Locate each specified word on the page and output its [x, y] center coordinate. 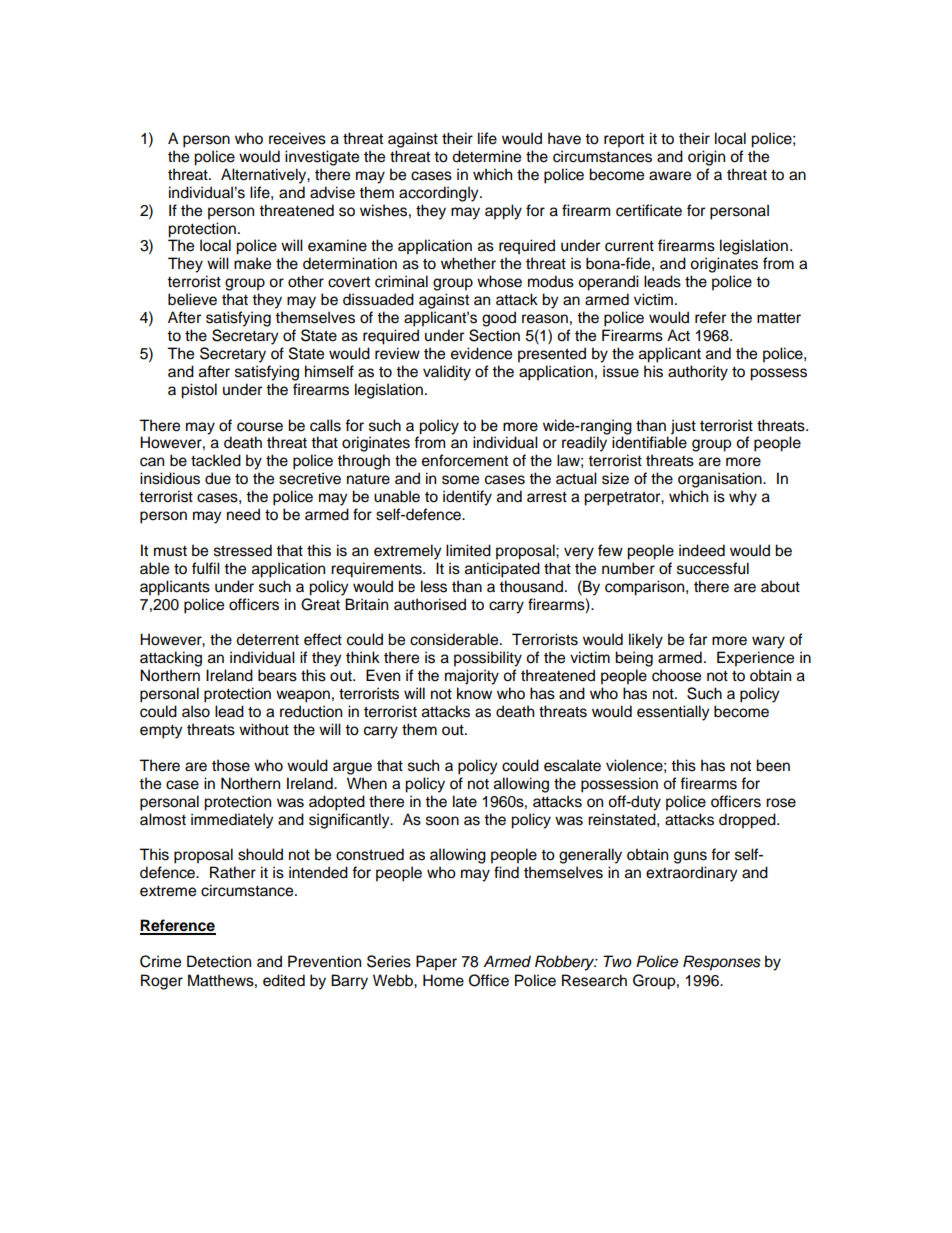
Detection [219, 961]
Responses [722, 963]
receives [297, 138]
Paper [436, 963]
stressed [243, 550]
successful [713, 568]
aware [670, 176]
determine [486, 156]
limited [468, 550]
